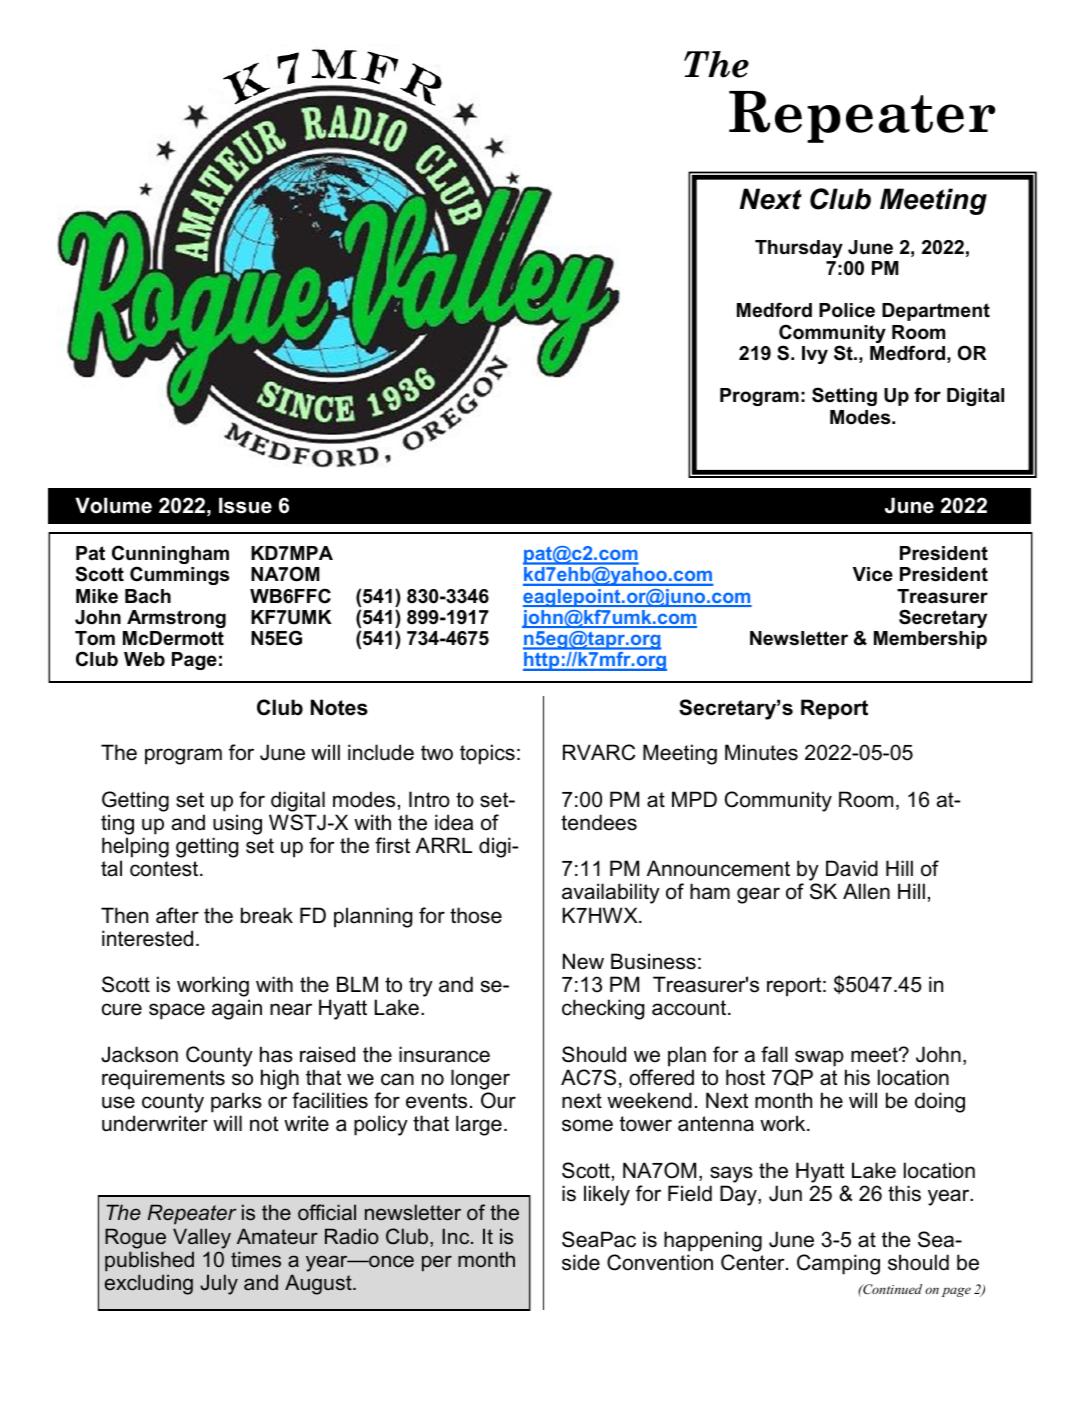 Image resolution: width=1087 pixels, height=1406 pixels. Describe the element at coordinates (819, 1058) in the screenshot. I see `swap` at that location.
